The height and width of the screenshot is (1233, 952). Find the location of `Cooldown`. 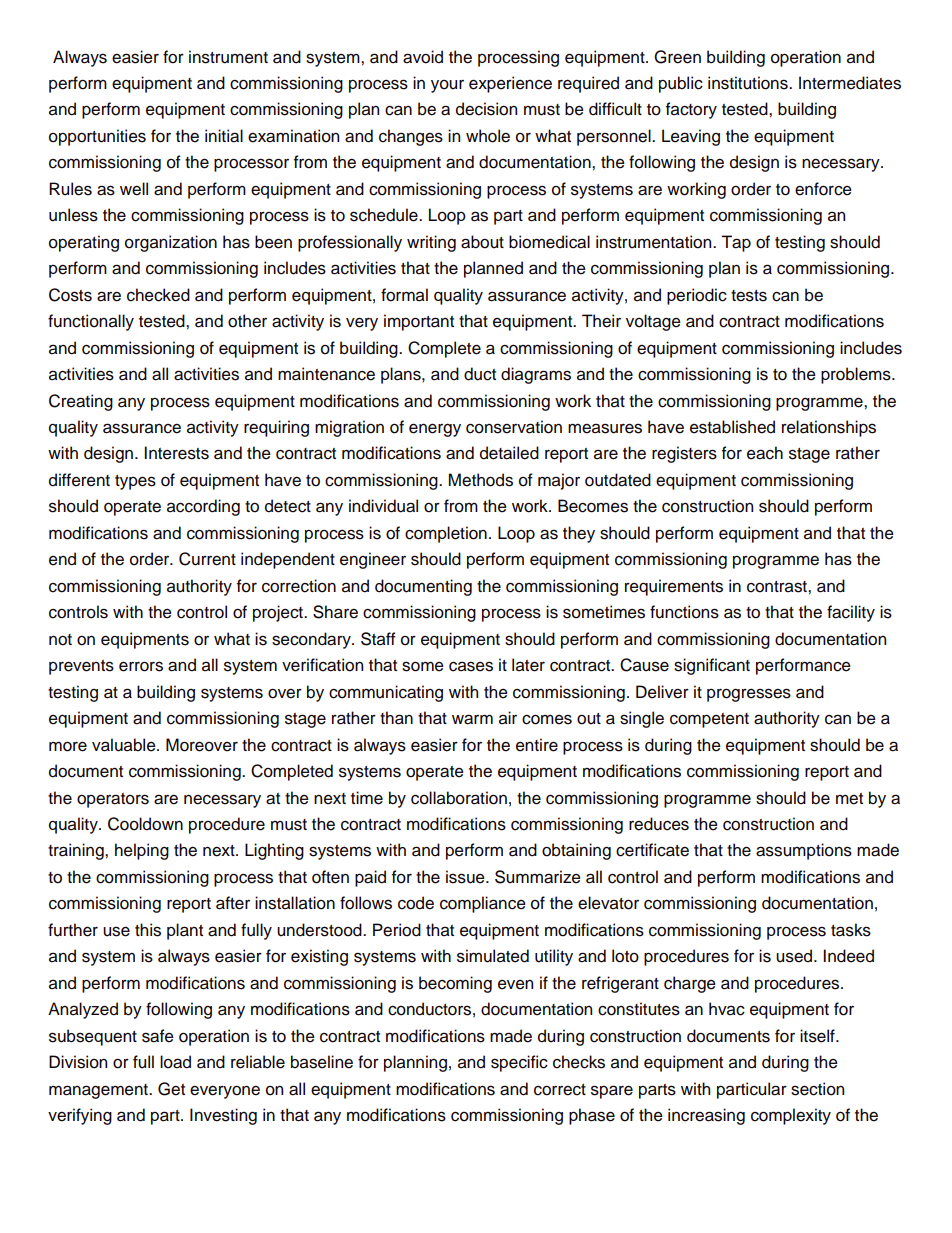

Cooldown is located at coordinates (145, 824).
